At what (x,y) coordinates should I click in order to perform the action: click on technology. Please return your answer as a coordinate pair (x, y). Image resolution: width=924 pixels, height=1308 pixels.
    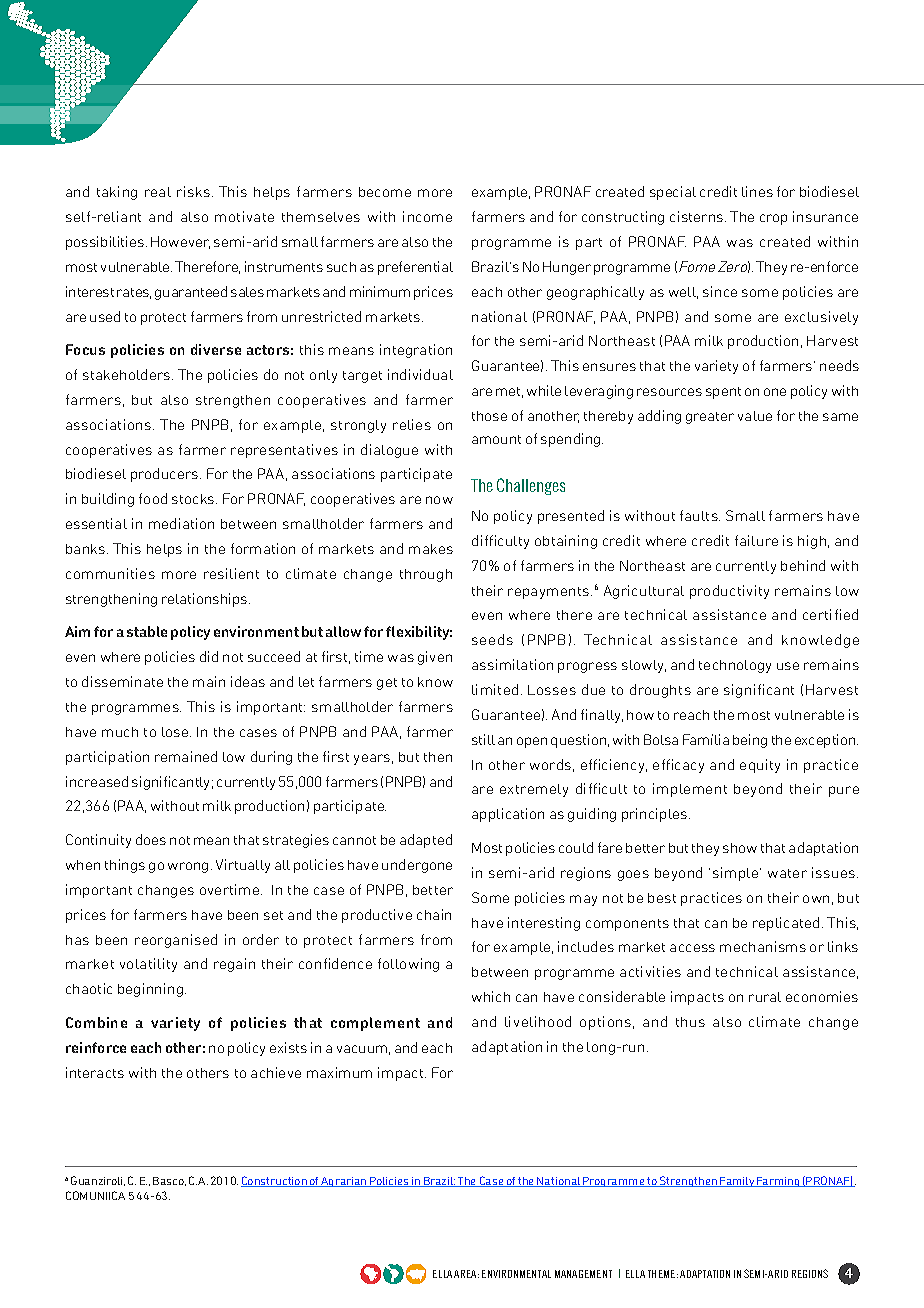
    Looking at the image, I should click on (735, 666).
